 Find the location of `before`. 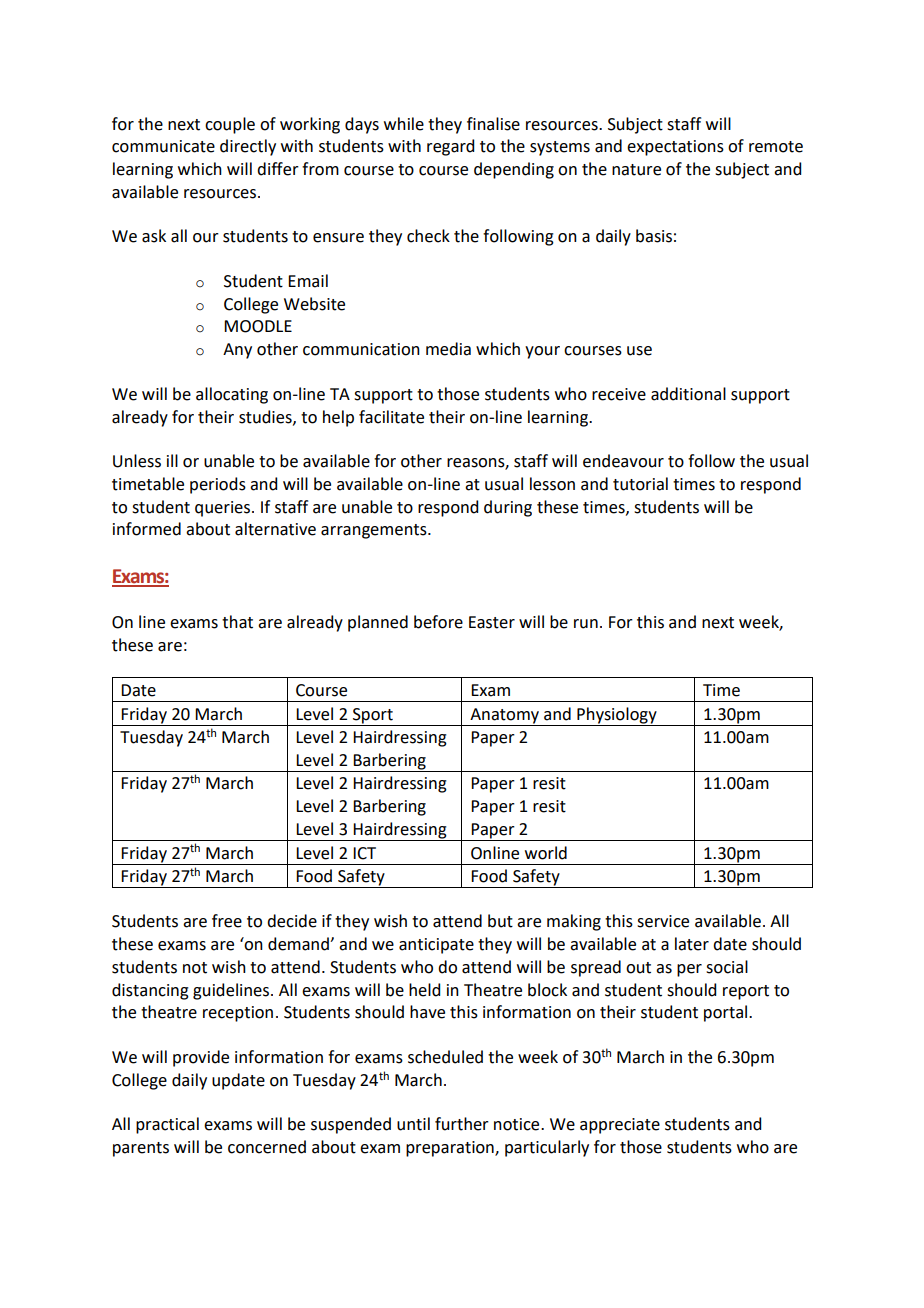

before is located at coordinates (438, 622).
